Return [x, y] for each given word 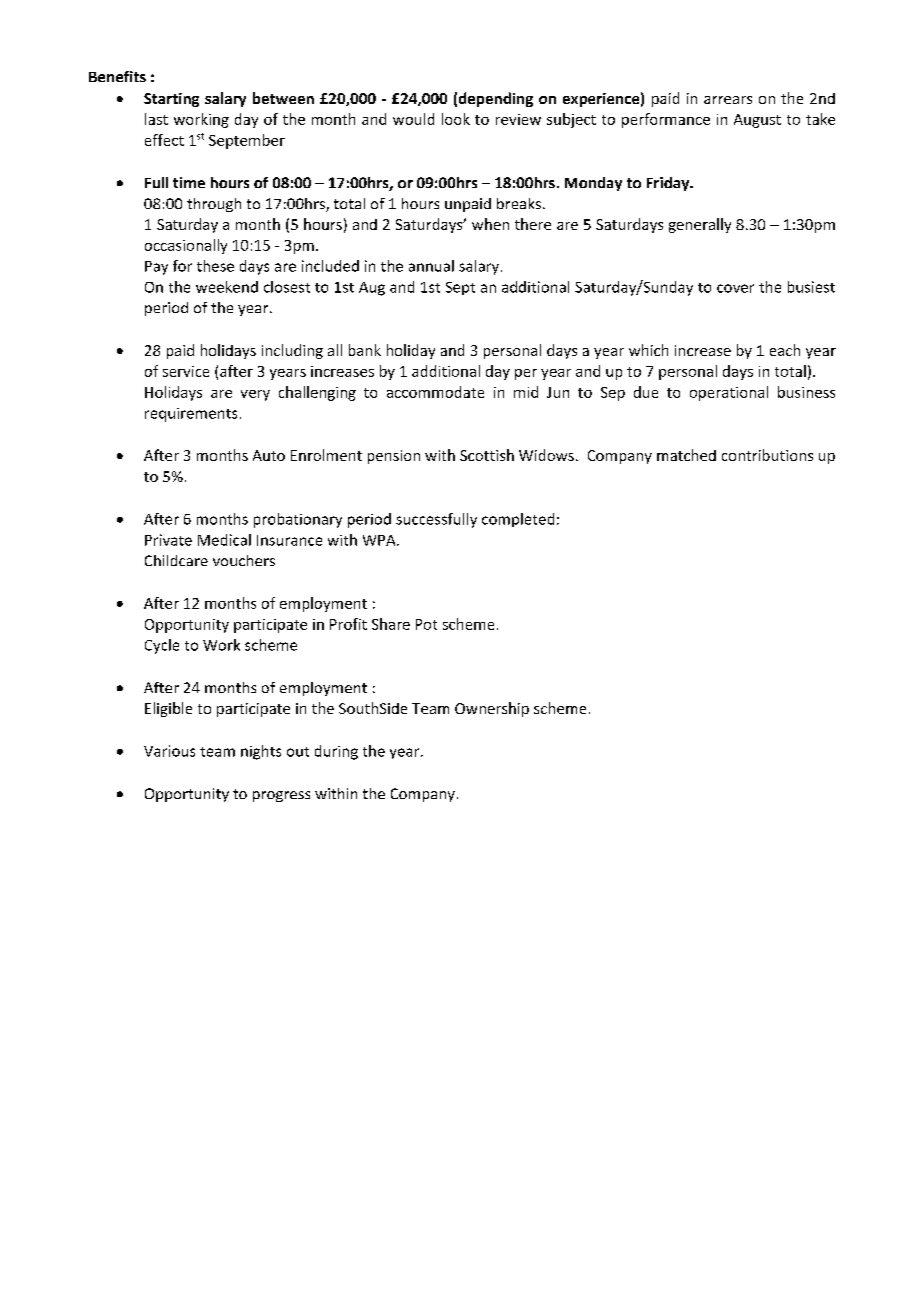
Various [169, 751]
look [456, 119]
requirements [191, 415]
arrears [728, 100]
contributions [767, 455]
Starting [171, 100]
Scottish [487, 455]
